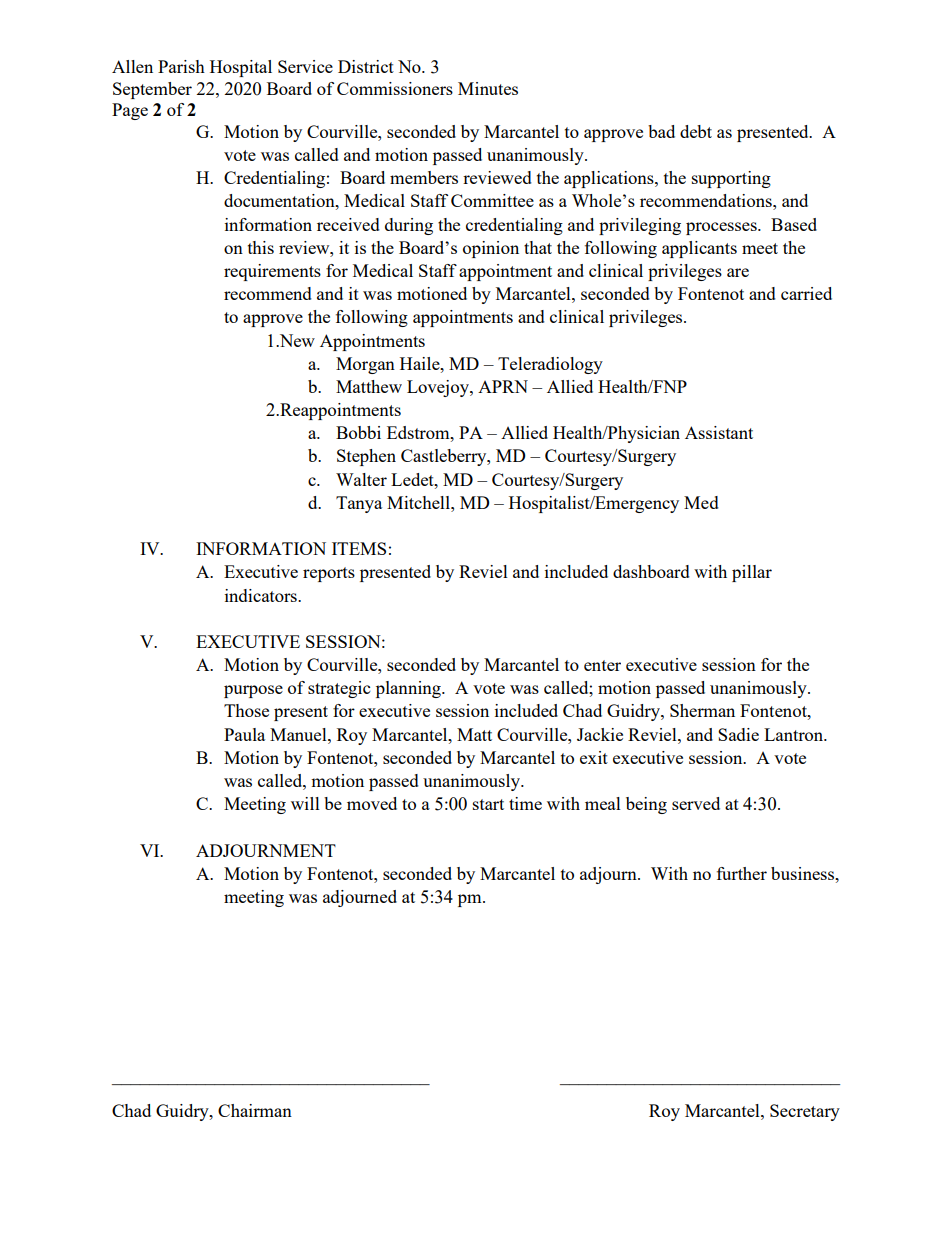 The image size is (952, 1233). What do you see at coordinates (358, 432) in the screenshot?
I see `Bobbi` at bounding box center [358, 432].
